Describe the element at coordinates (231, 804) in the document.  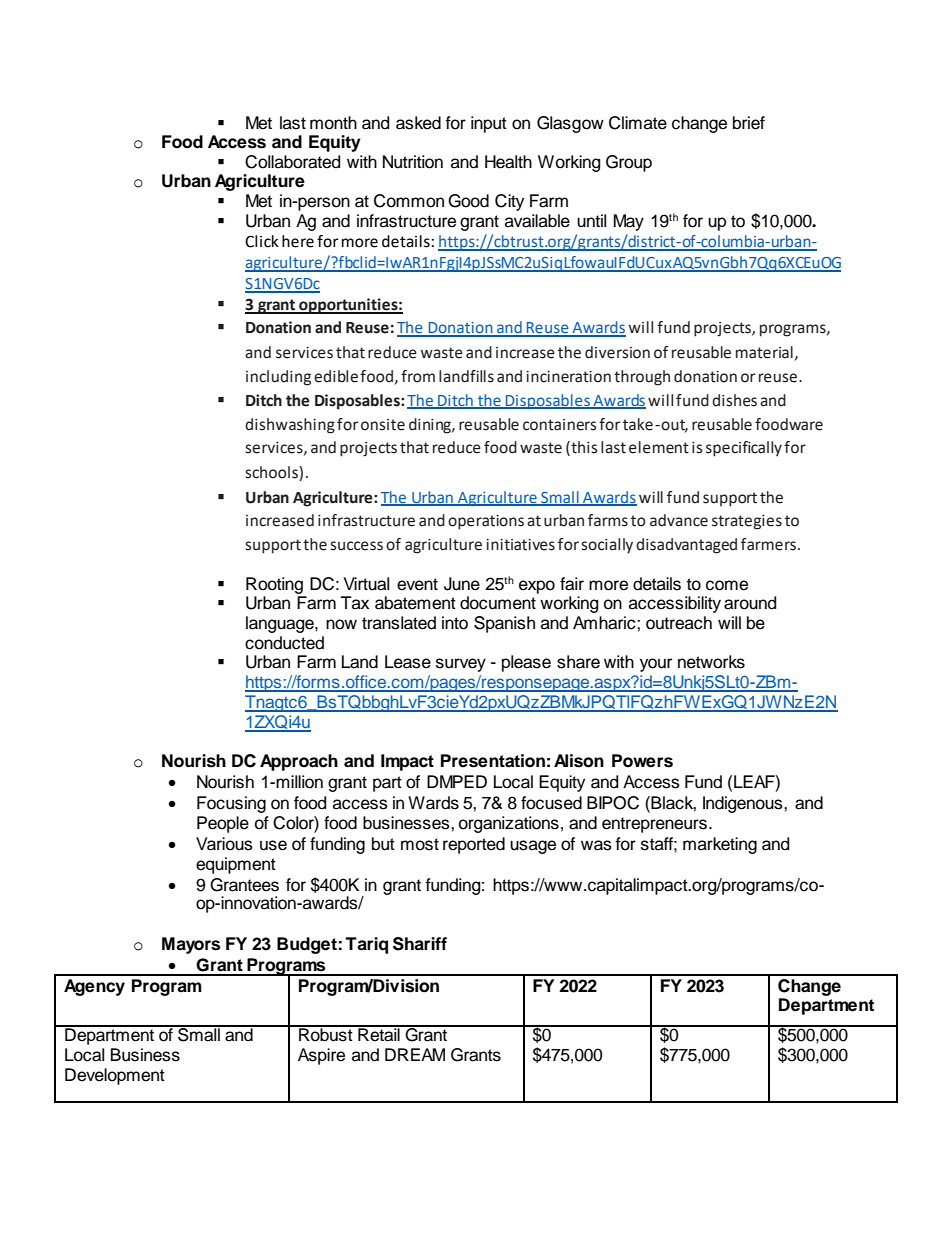
I see `Focusing` at that location.
